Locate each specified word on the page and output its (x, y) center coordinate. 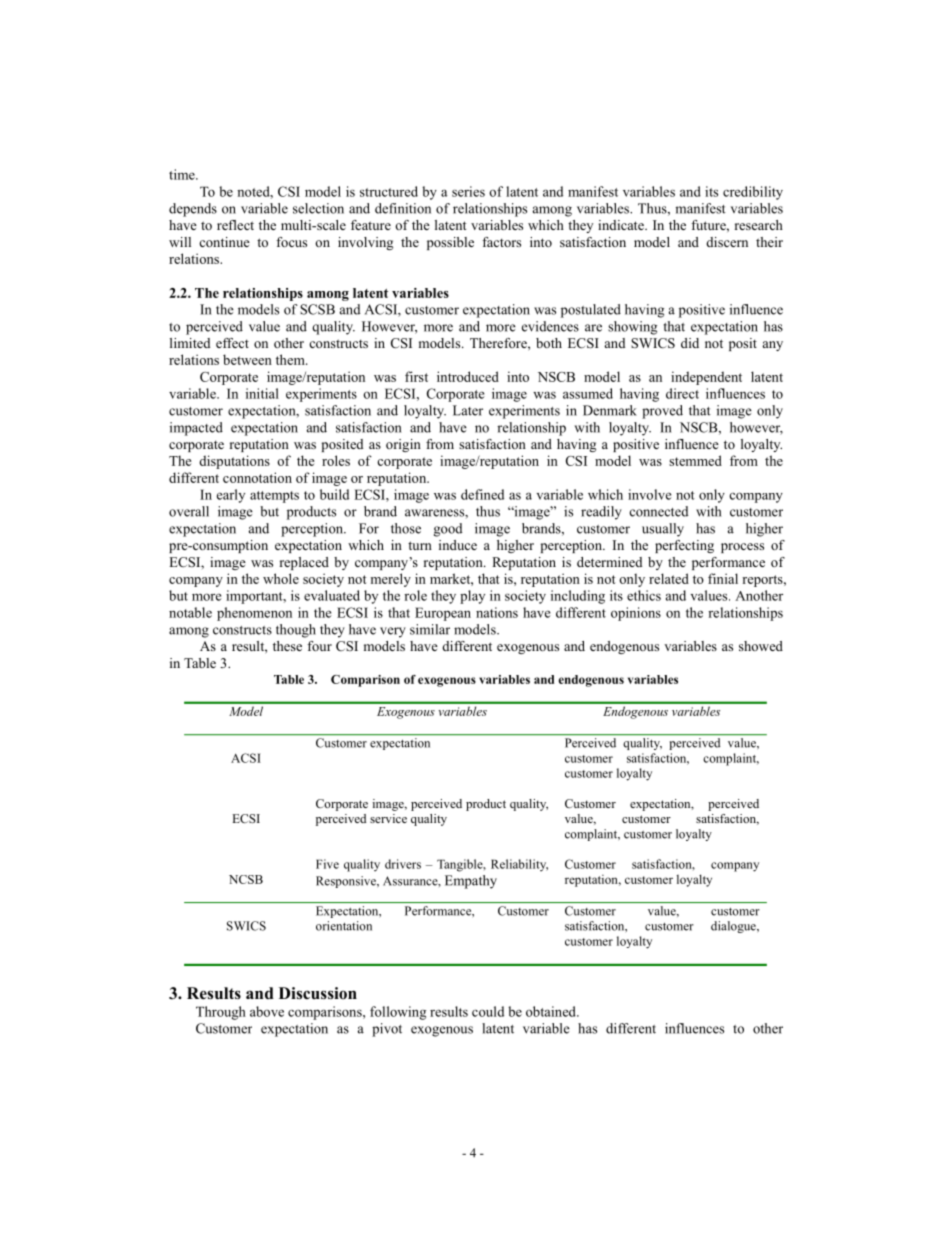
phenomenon (254, 614)
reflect (235, 225)
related (669, 578)
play (472, 597)
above (267, 1011)
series (468, 191)
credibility (753, 193)
